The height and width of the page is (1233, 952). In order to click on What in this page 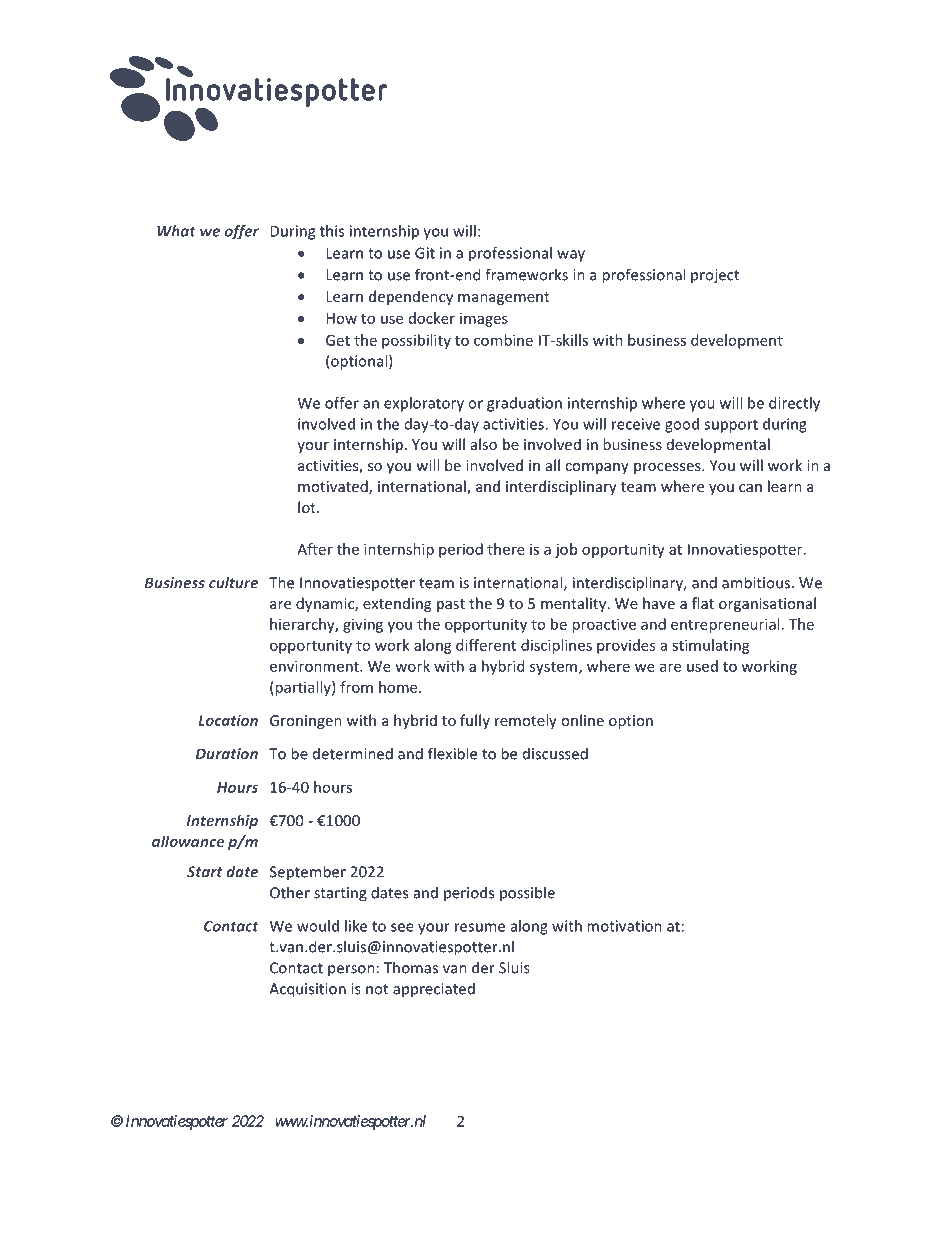, I will do `click(176, 231)`.
